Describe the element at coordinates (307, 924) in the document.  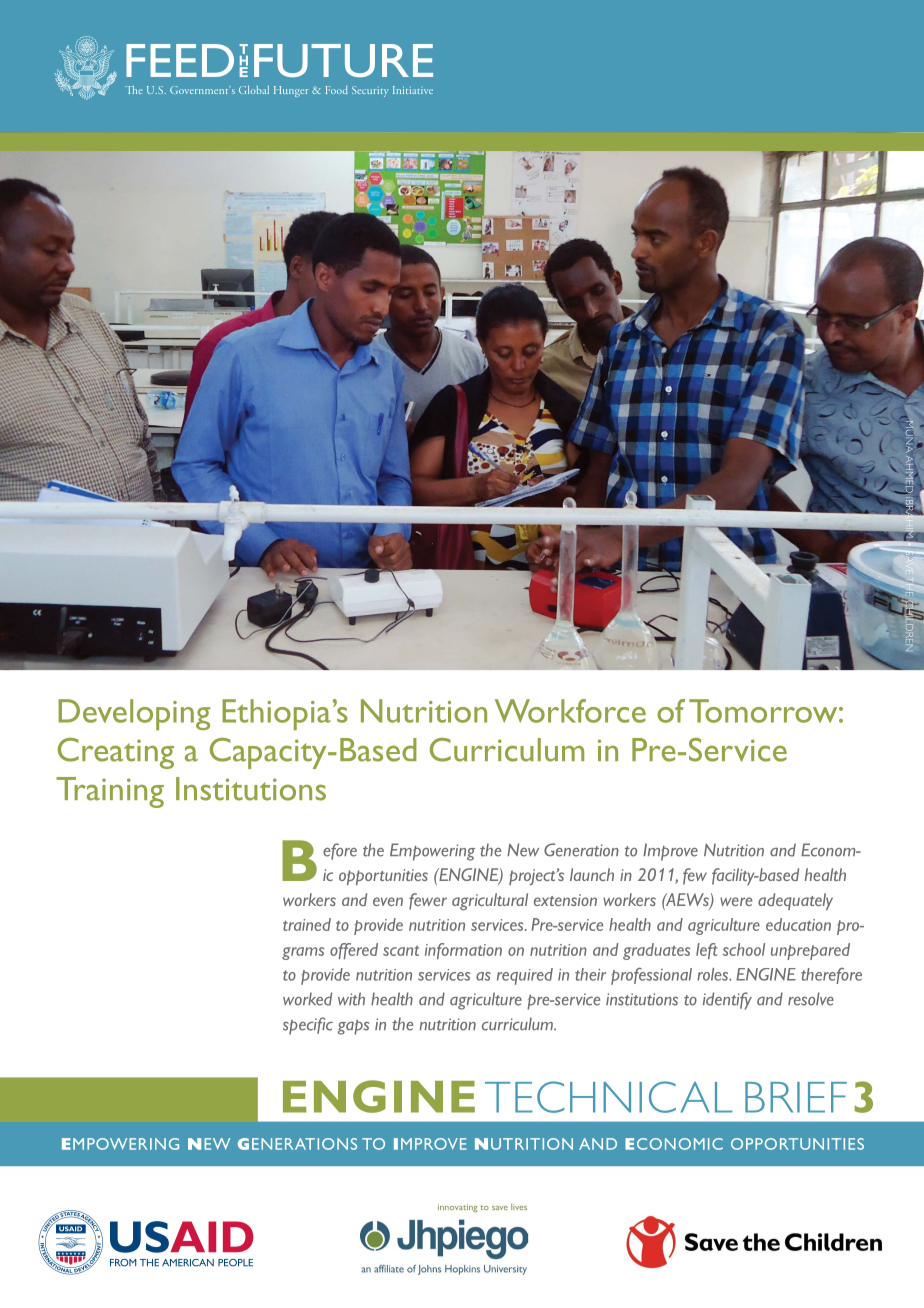
I see `trained` at that location.
